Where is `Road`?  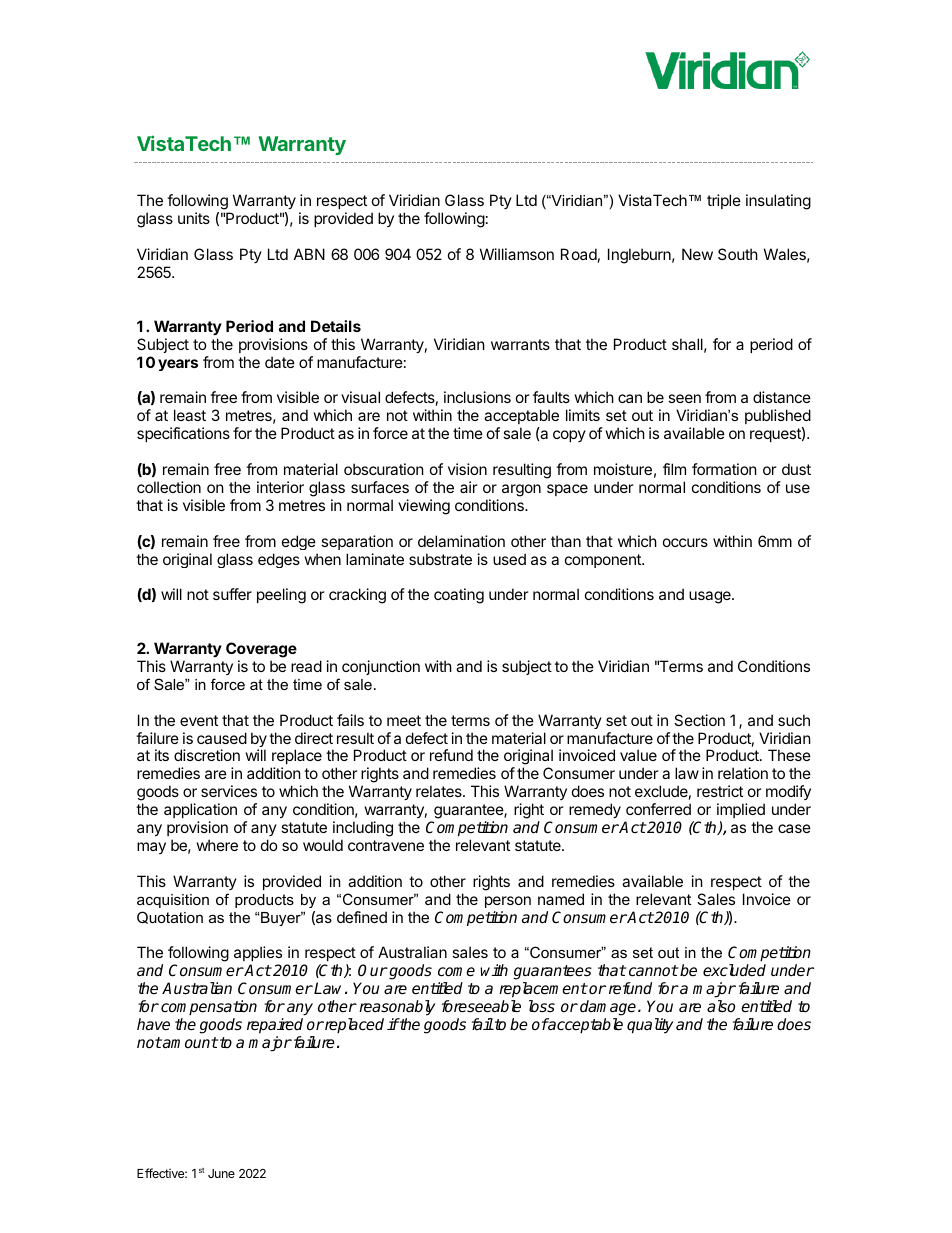 Road is located at coordinates (579, 254).
